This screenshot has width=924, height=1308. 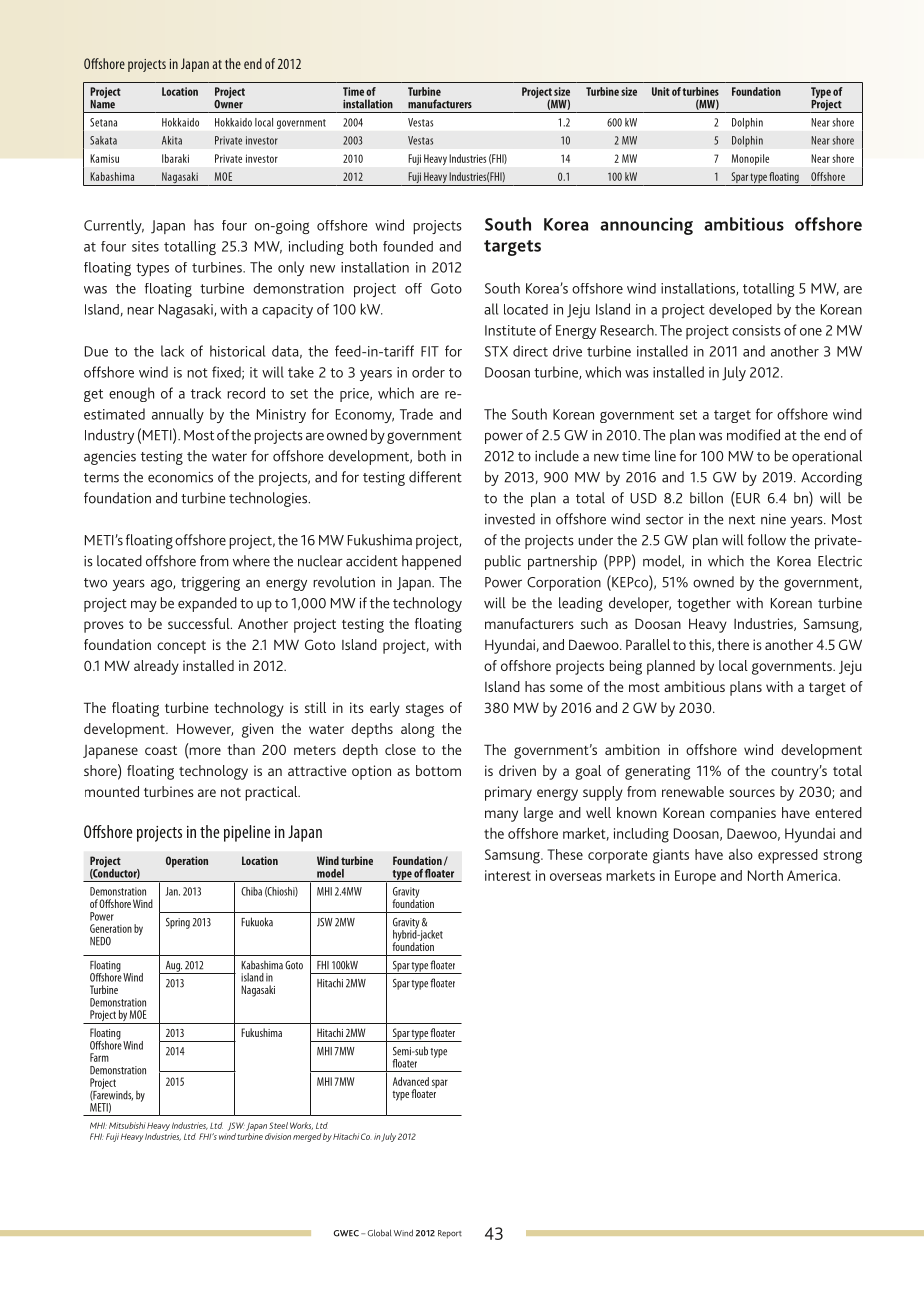 I want to click on also, so click(x=741, y=854).
